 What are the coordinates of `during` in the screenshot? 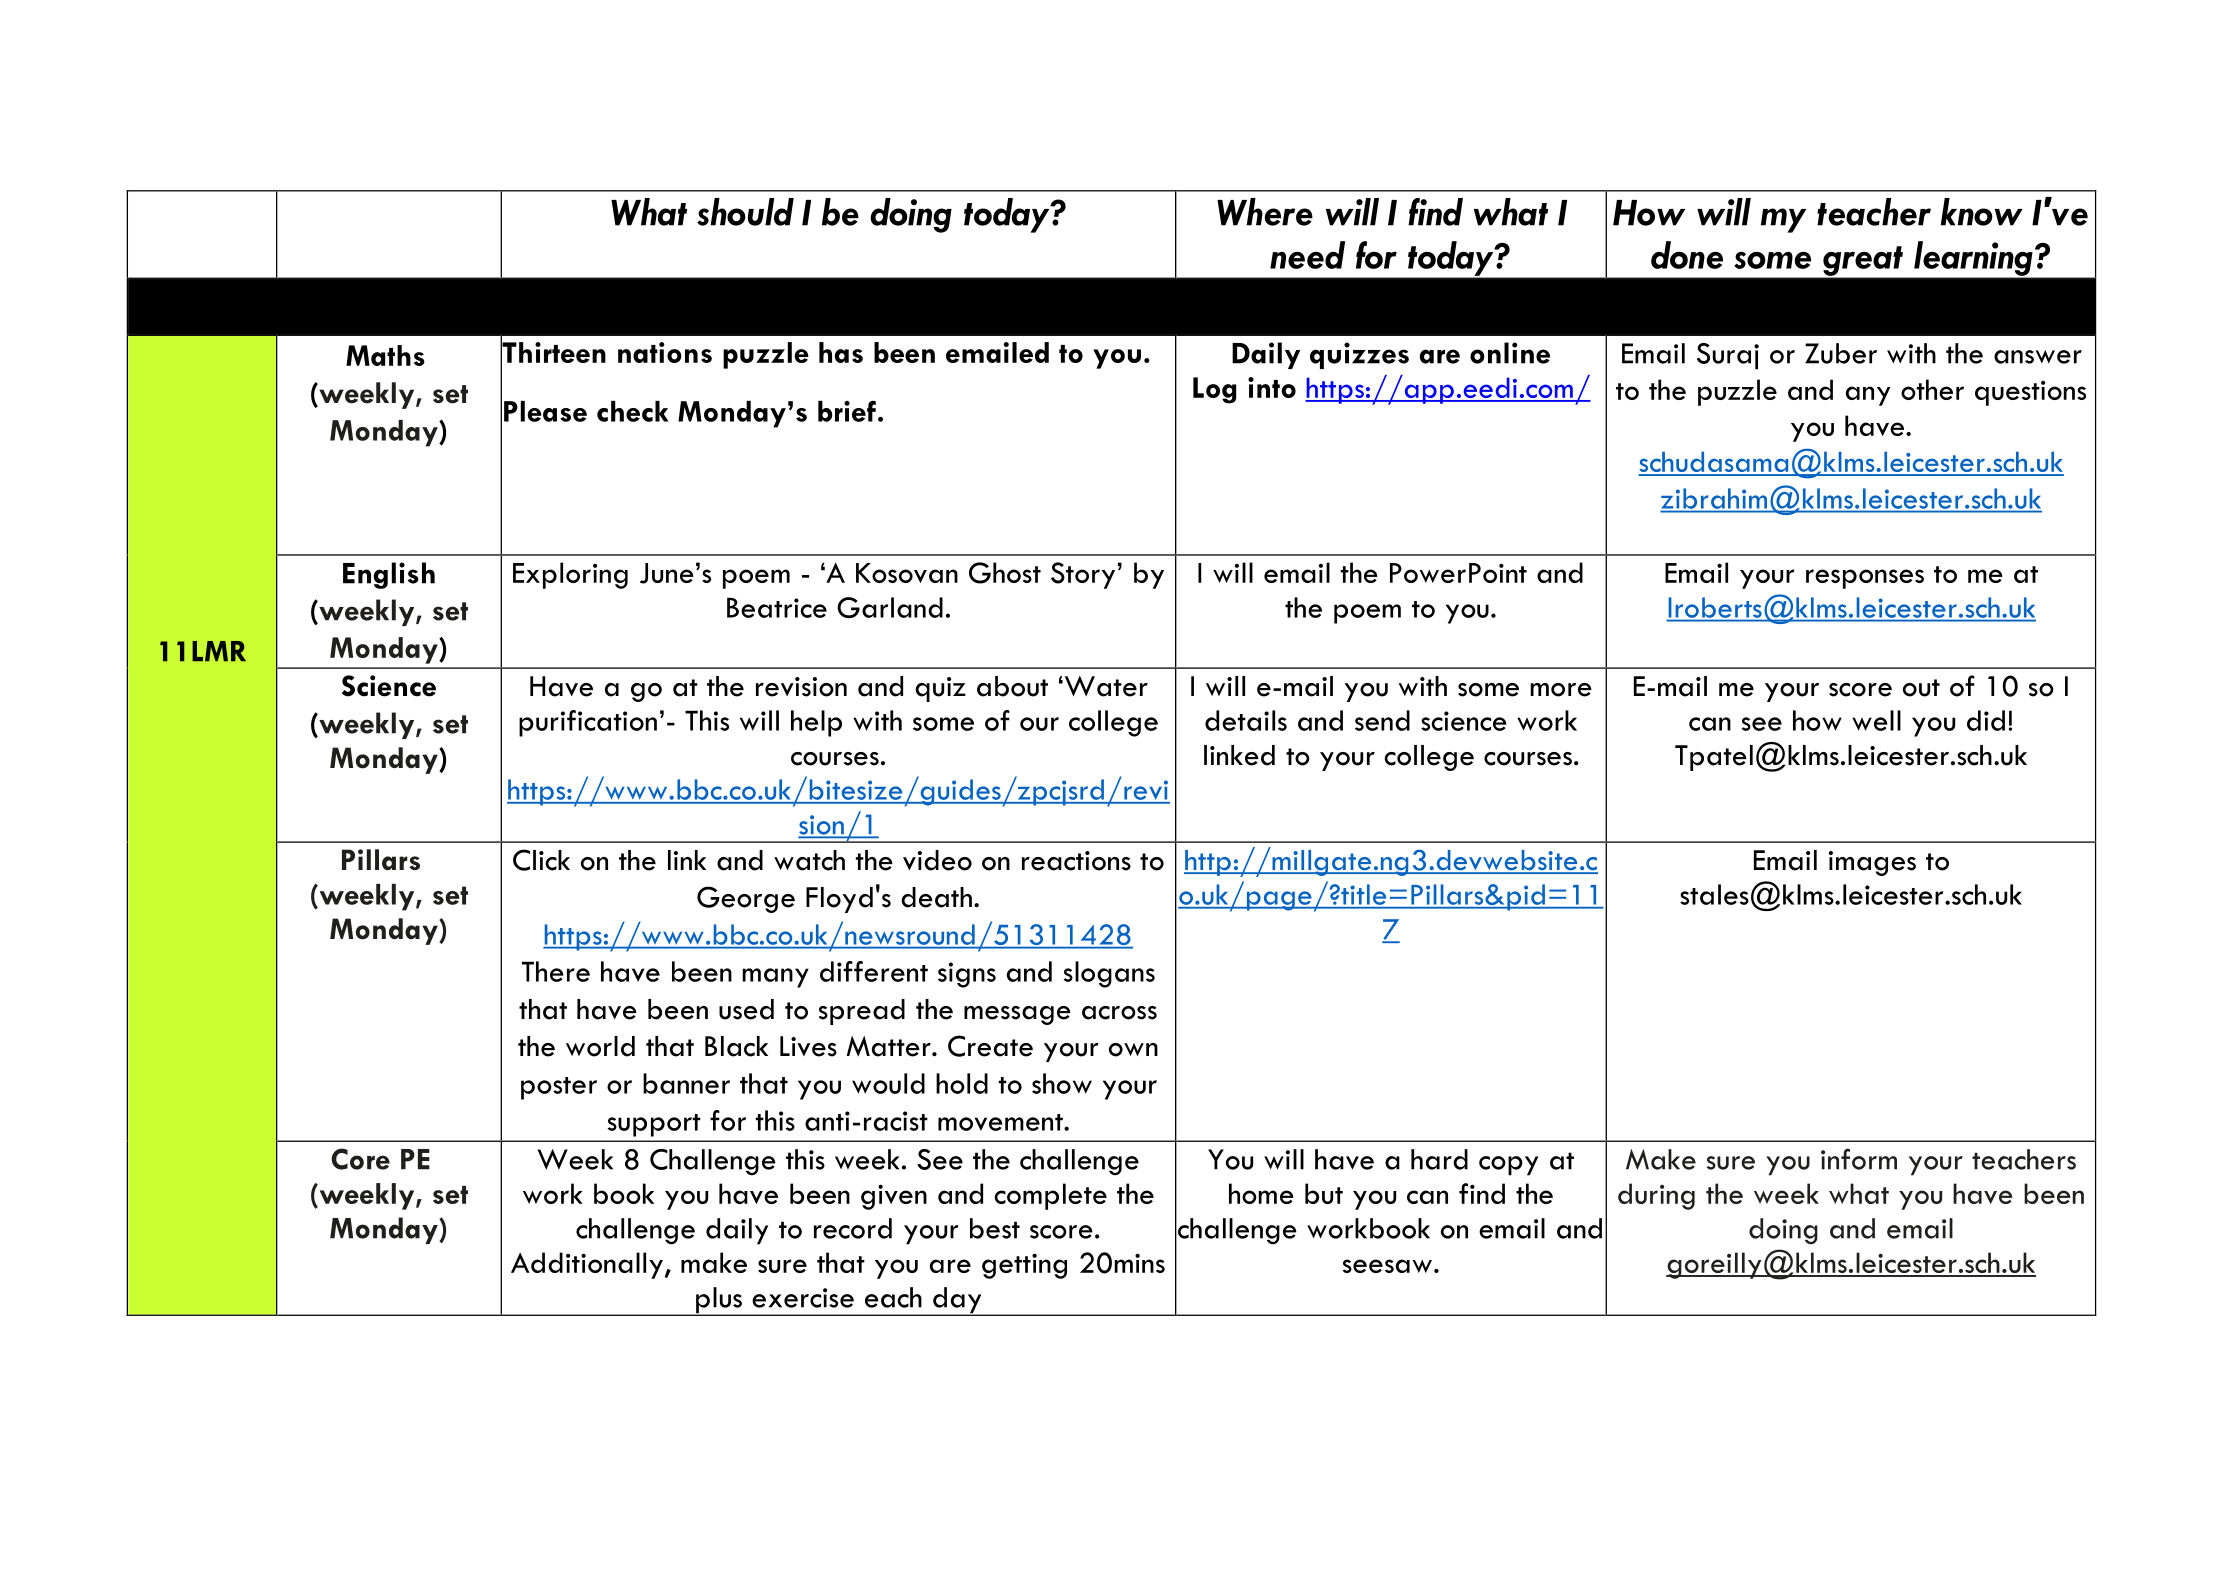 It's located at (1656, 1196).
